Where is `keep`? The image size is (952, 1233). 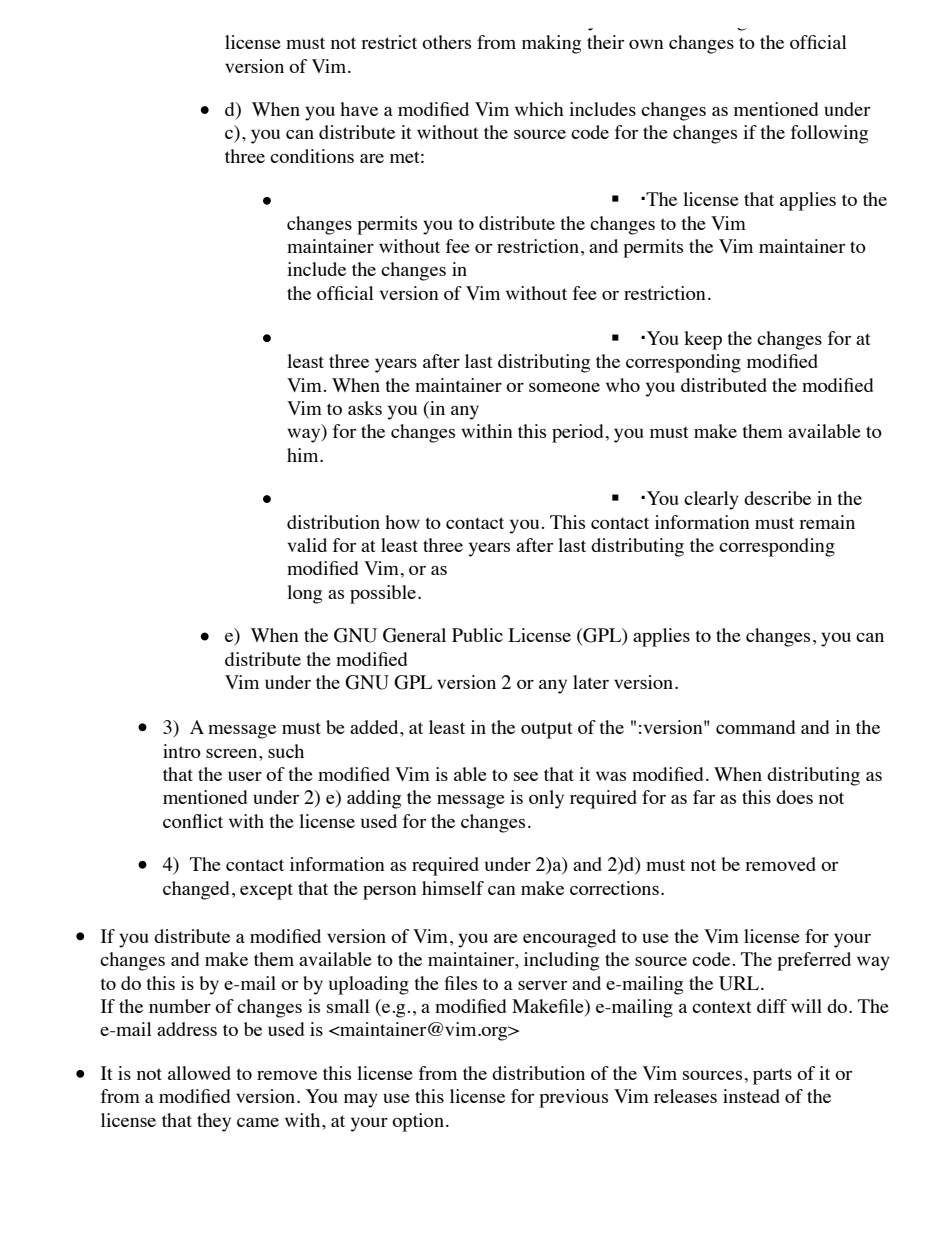
keep is located at coordinates (703, 340).
